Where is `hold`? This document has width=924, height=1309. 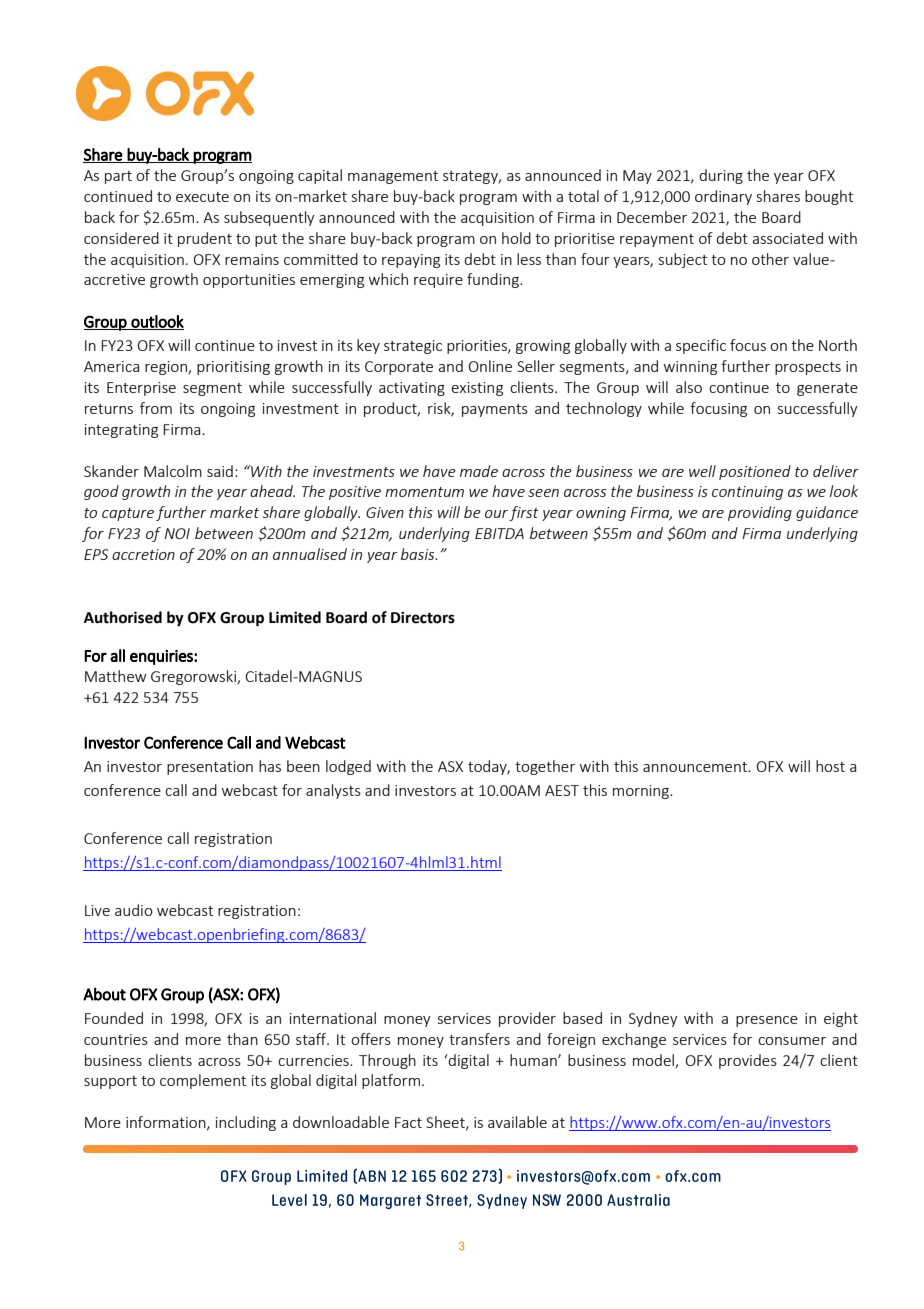
hold is located at coordinates (516, 238).
